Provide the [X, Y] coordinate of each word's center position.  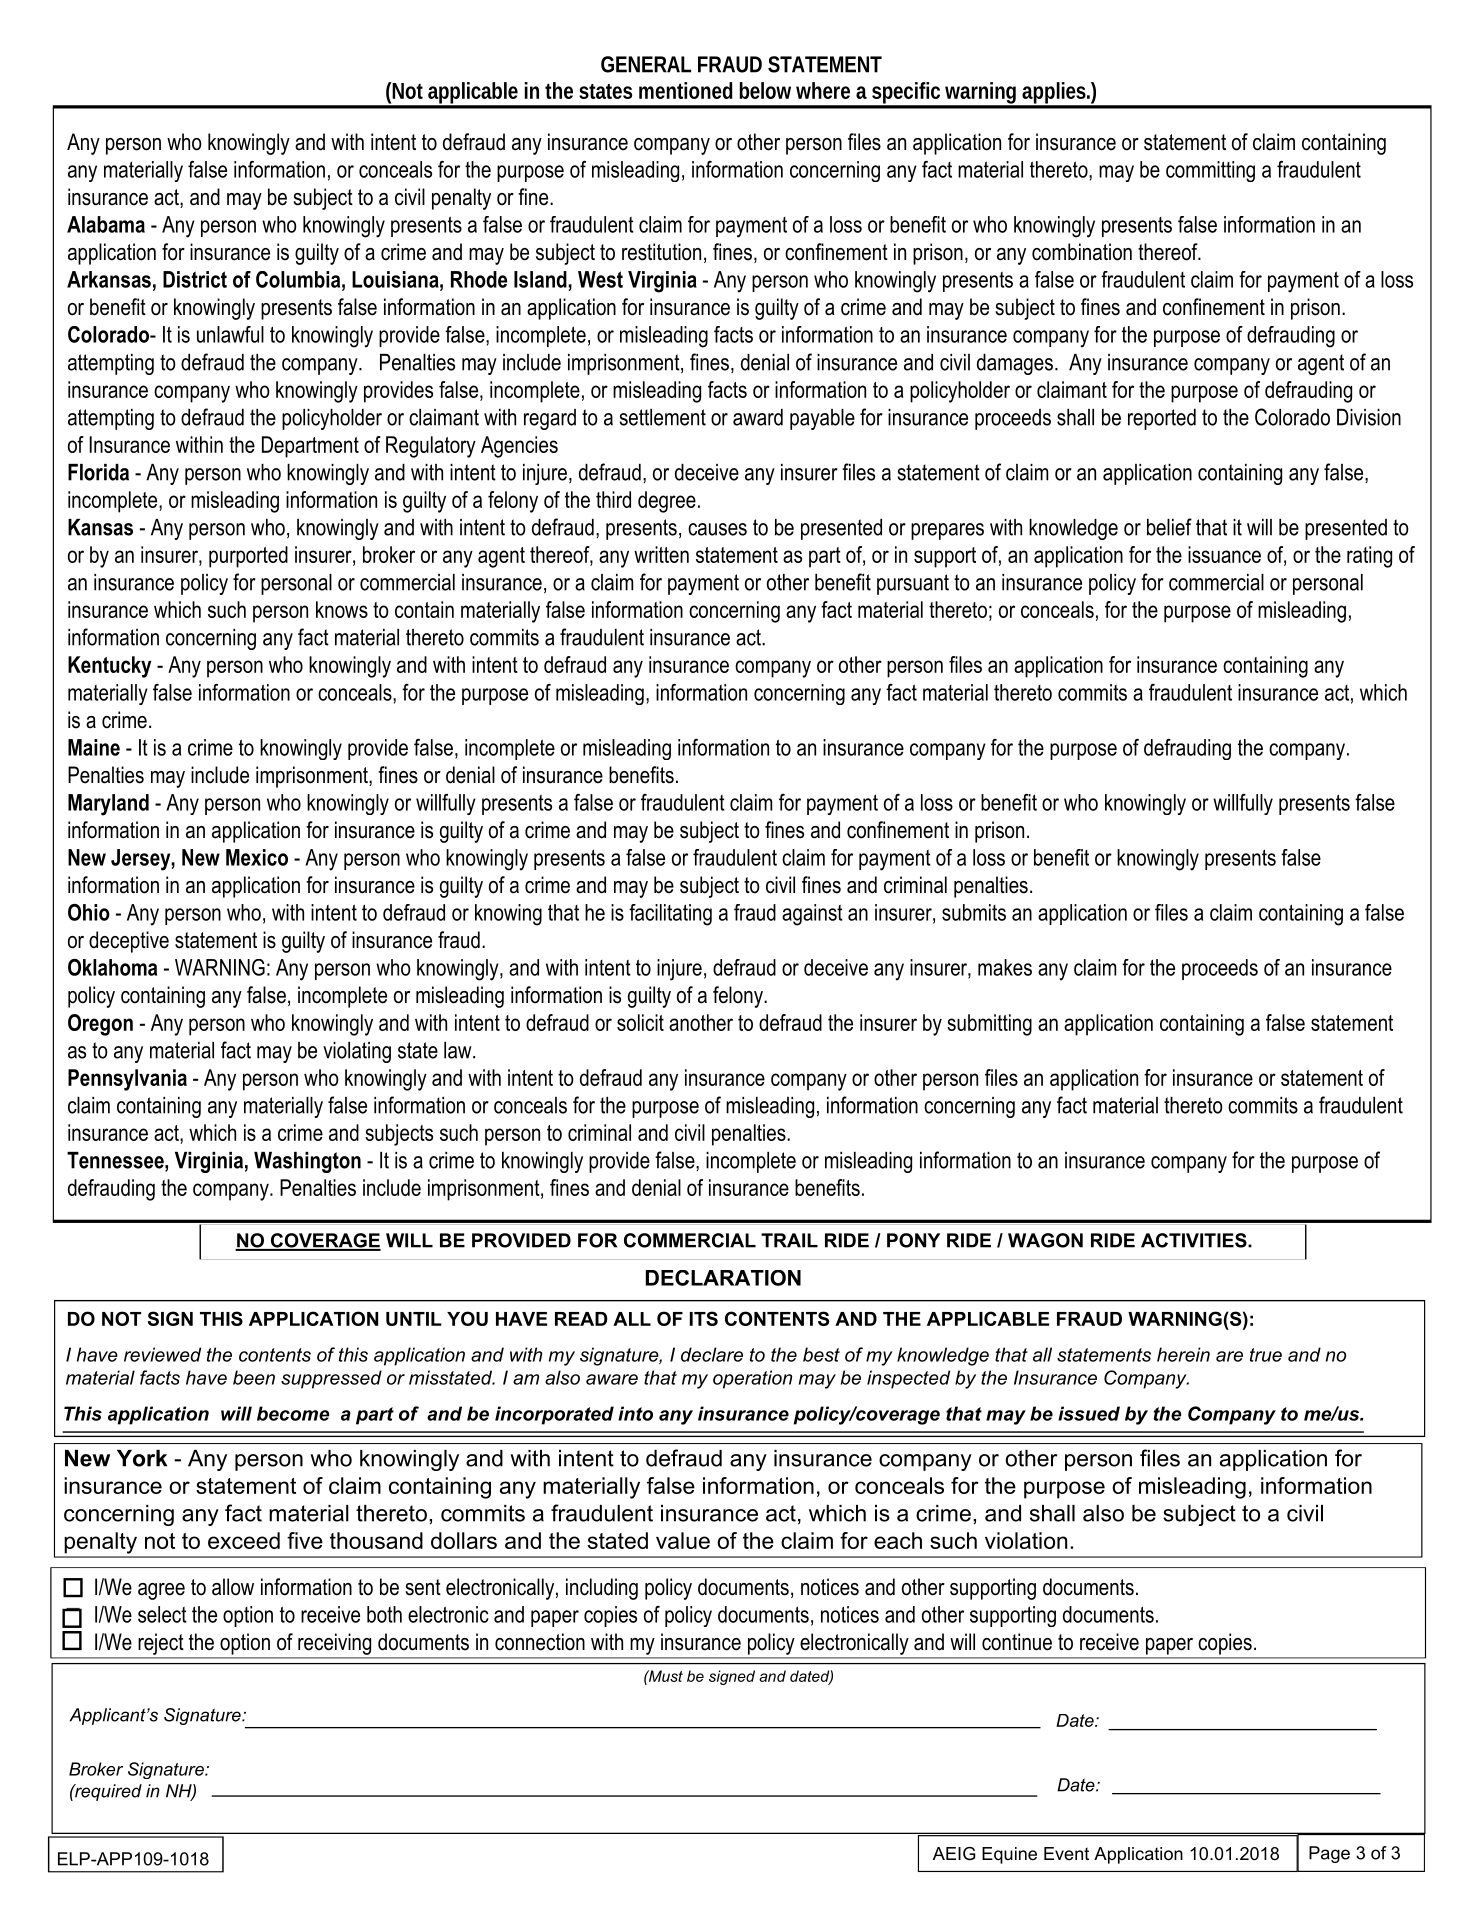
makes [1005, 967]
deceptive [129, 942]
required [107, 1792]
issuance [1224, 554]
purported [248, 557]
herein [1183, 1354]
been [254, 1377]
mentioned [686, 90]
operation [752, 1379]
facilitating [670, 915]
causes [717, 529]
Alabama [106, 224]
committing [1210, 171]
